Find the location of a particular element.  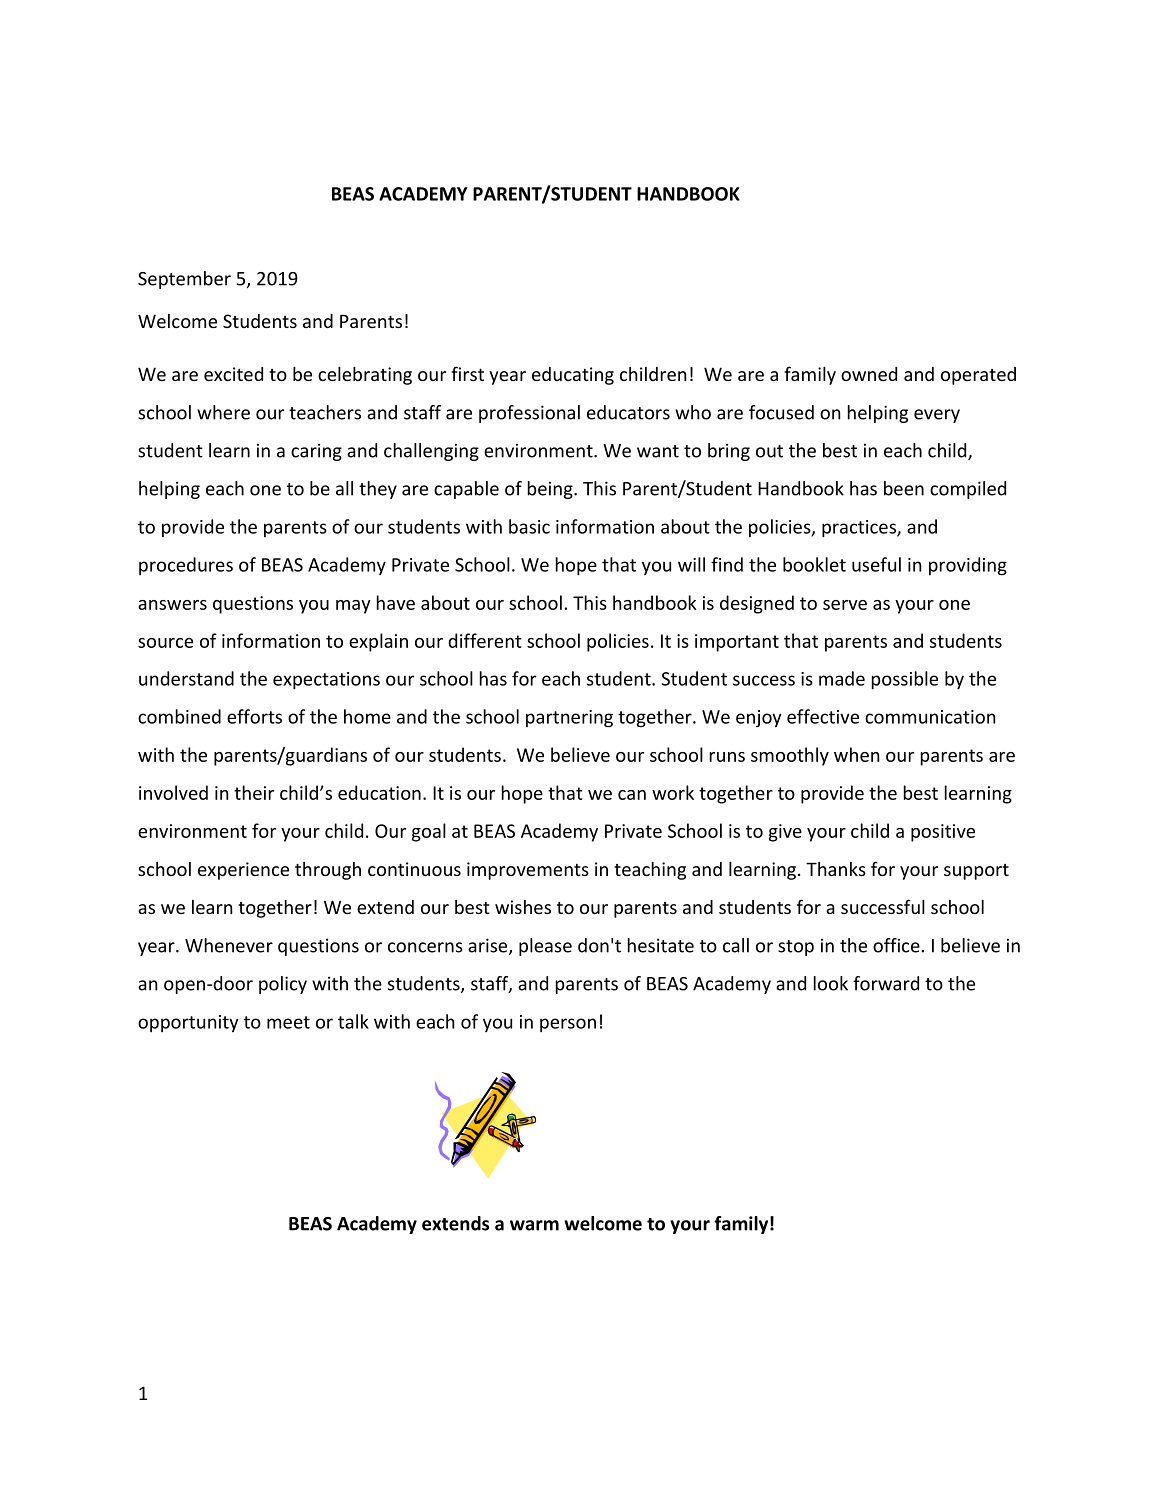

person is located at coordinates (568, 1025).
